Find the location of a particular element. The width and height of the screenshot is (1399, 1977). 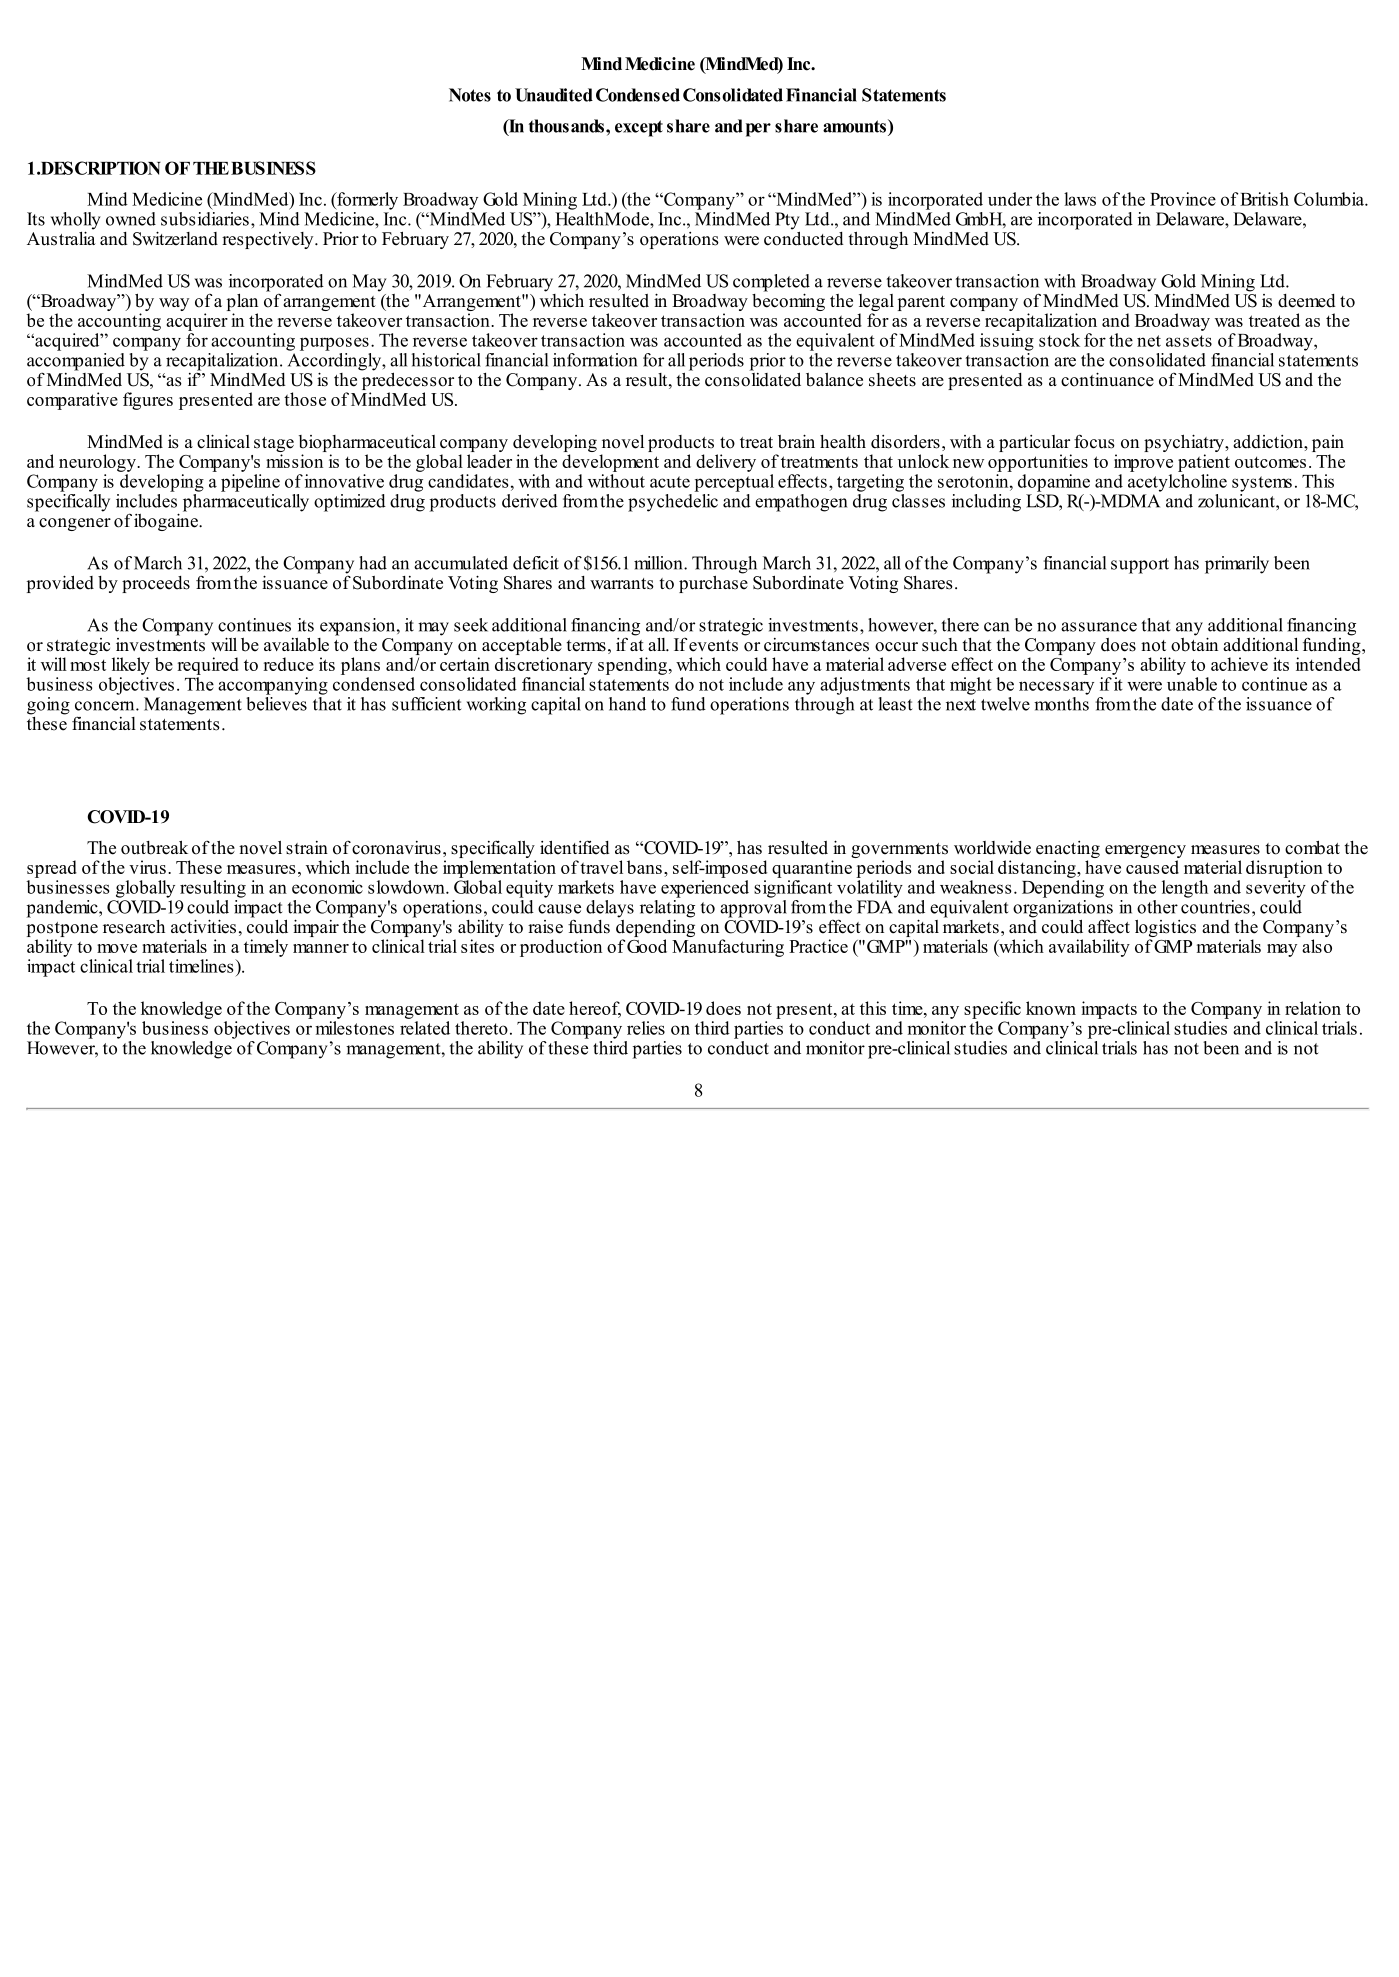

primarily is located at coordinates (1237, 565).
